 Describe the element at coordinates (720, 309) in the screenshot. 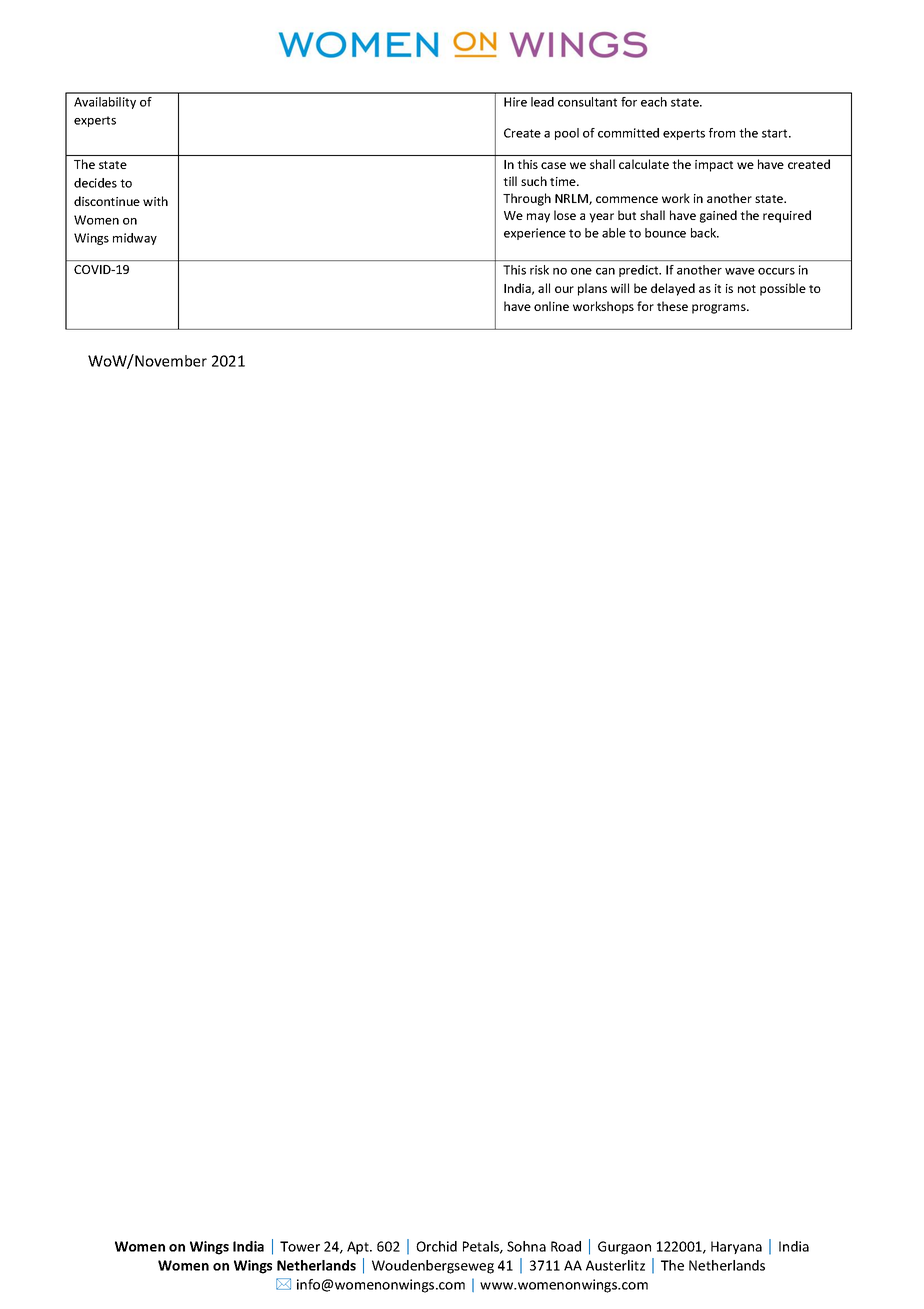

I see `programs` at that location.
